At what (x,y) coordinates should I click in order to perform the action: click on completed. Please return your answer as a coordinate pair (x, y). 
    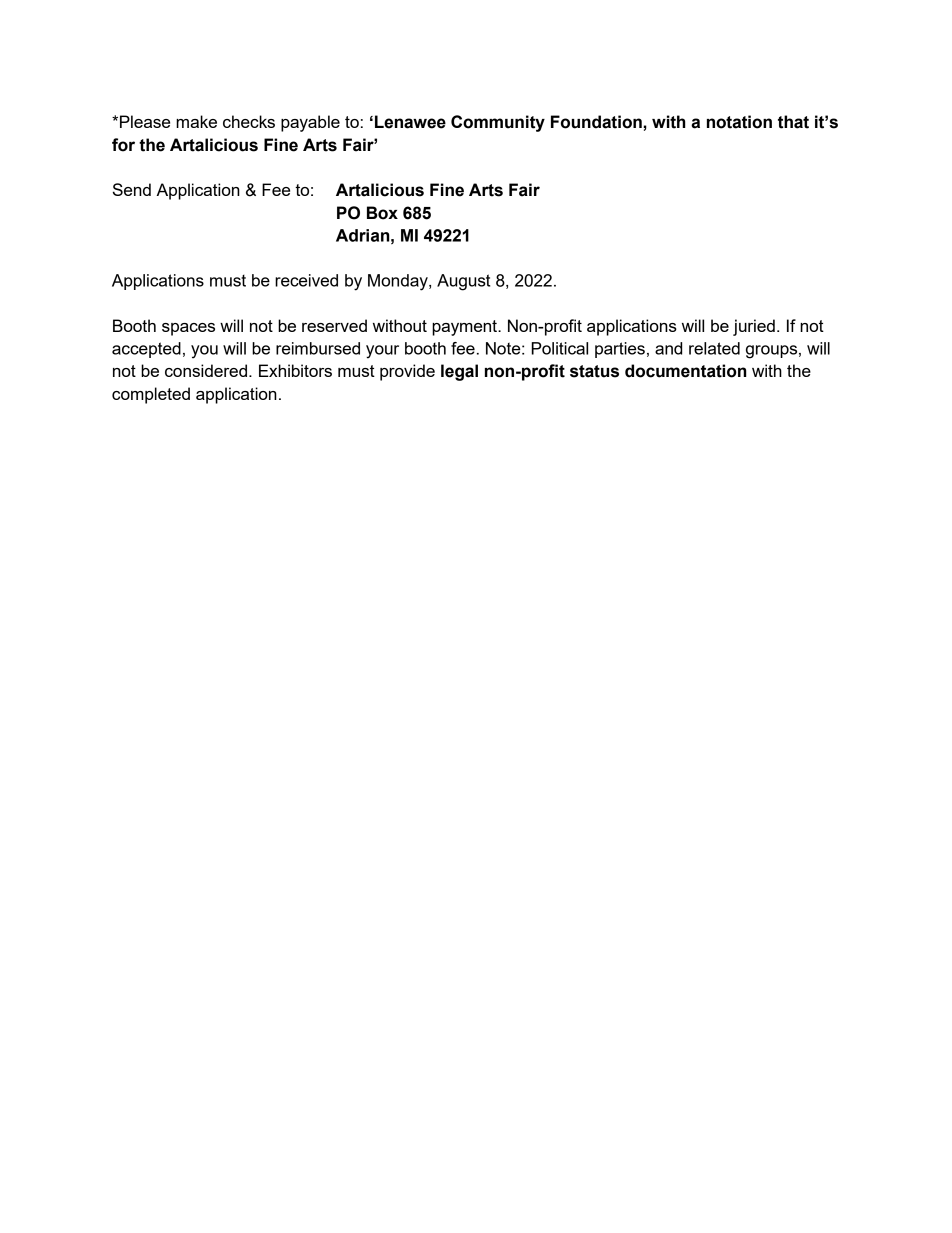
    Looking at the image, I should click on (151, 395).
